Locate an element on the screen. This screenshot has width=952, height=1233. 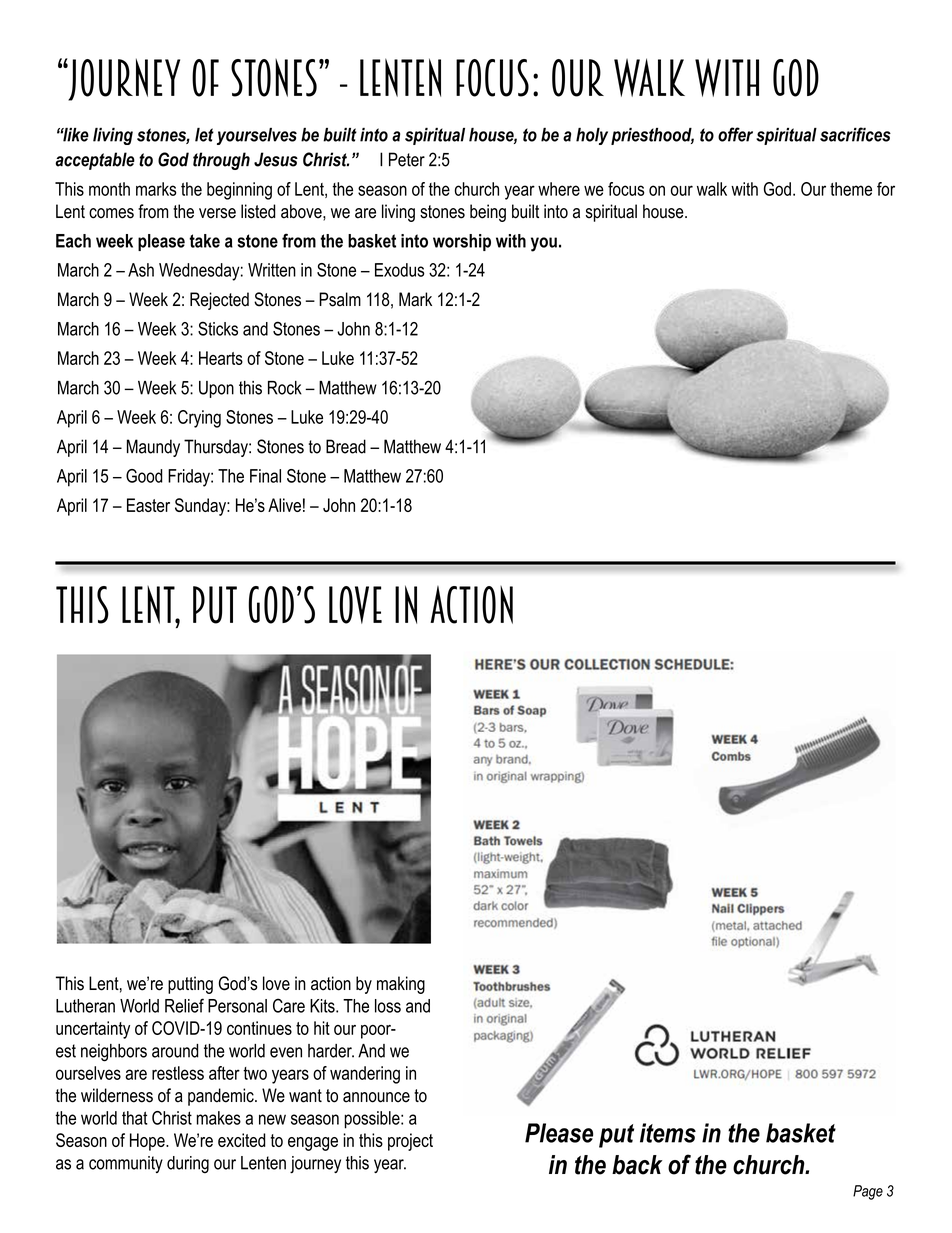
being is located at coordinates (488, 213).
